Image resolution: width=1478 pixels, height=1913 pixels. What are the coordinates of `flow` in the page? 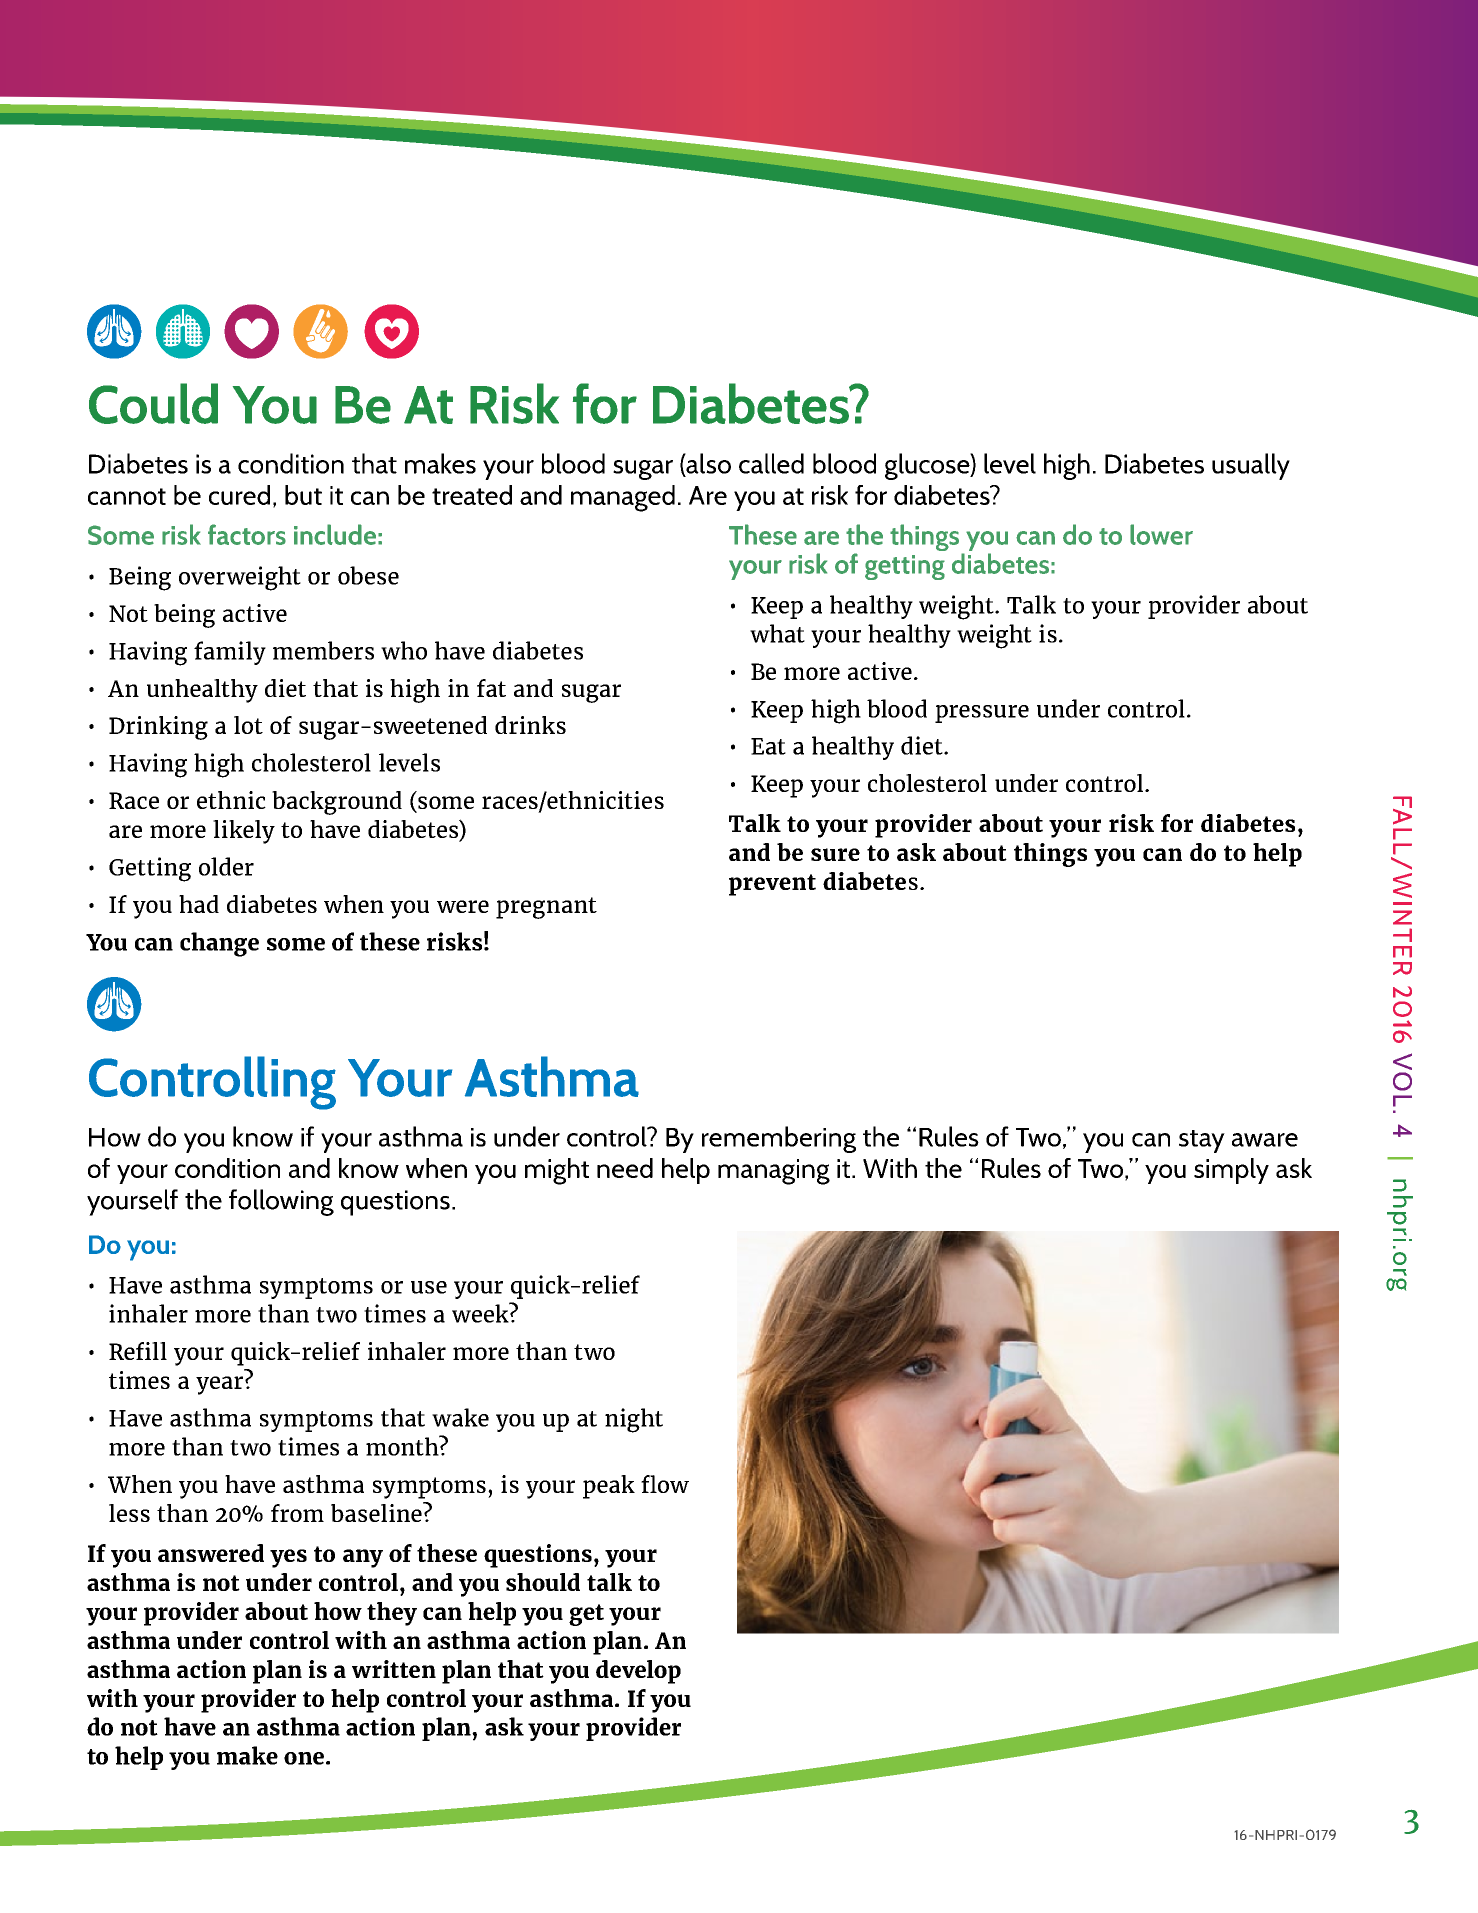 It's located at (665, 1484).
